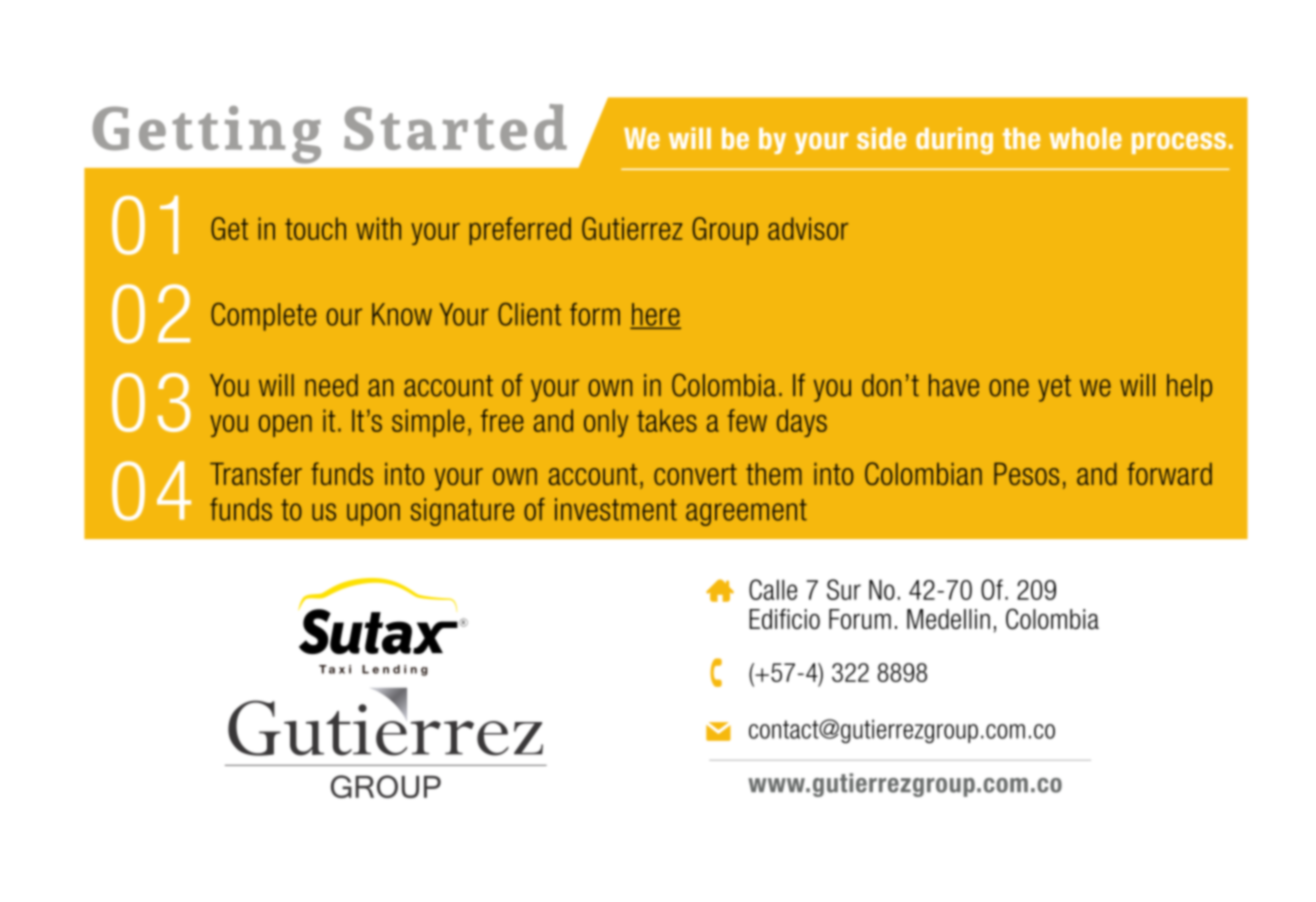 The width and height of the page is (1316, 902). I want to click on side, so click(881, 138).
